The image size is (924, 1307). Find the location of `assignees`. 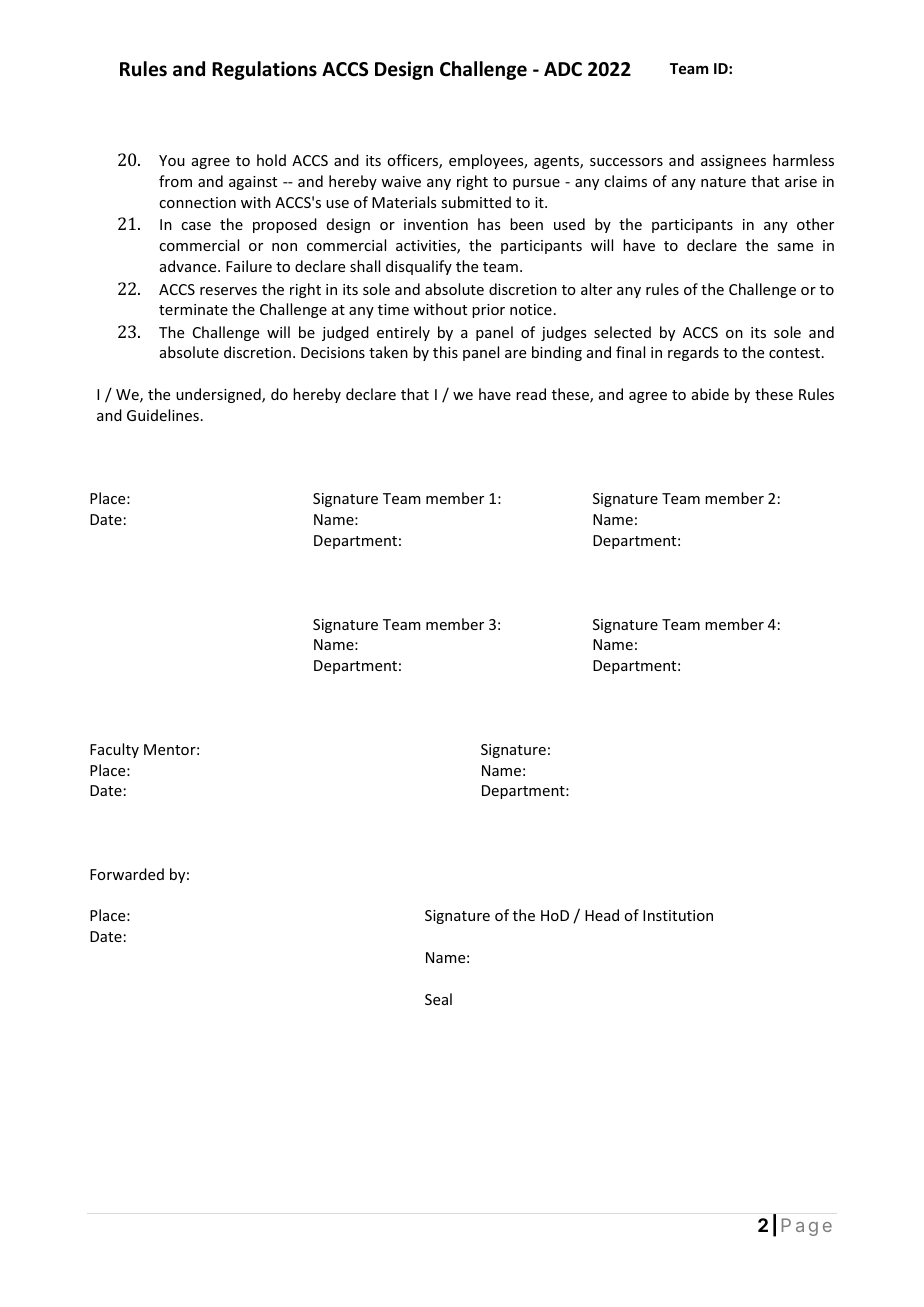

assignees is located at coordinates (733, 162).
